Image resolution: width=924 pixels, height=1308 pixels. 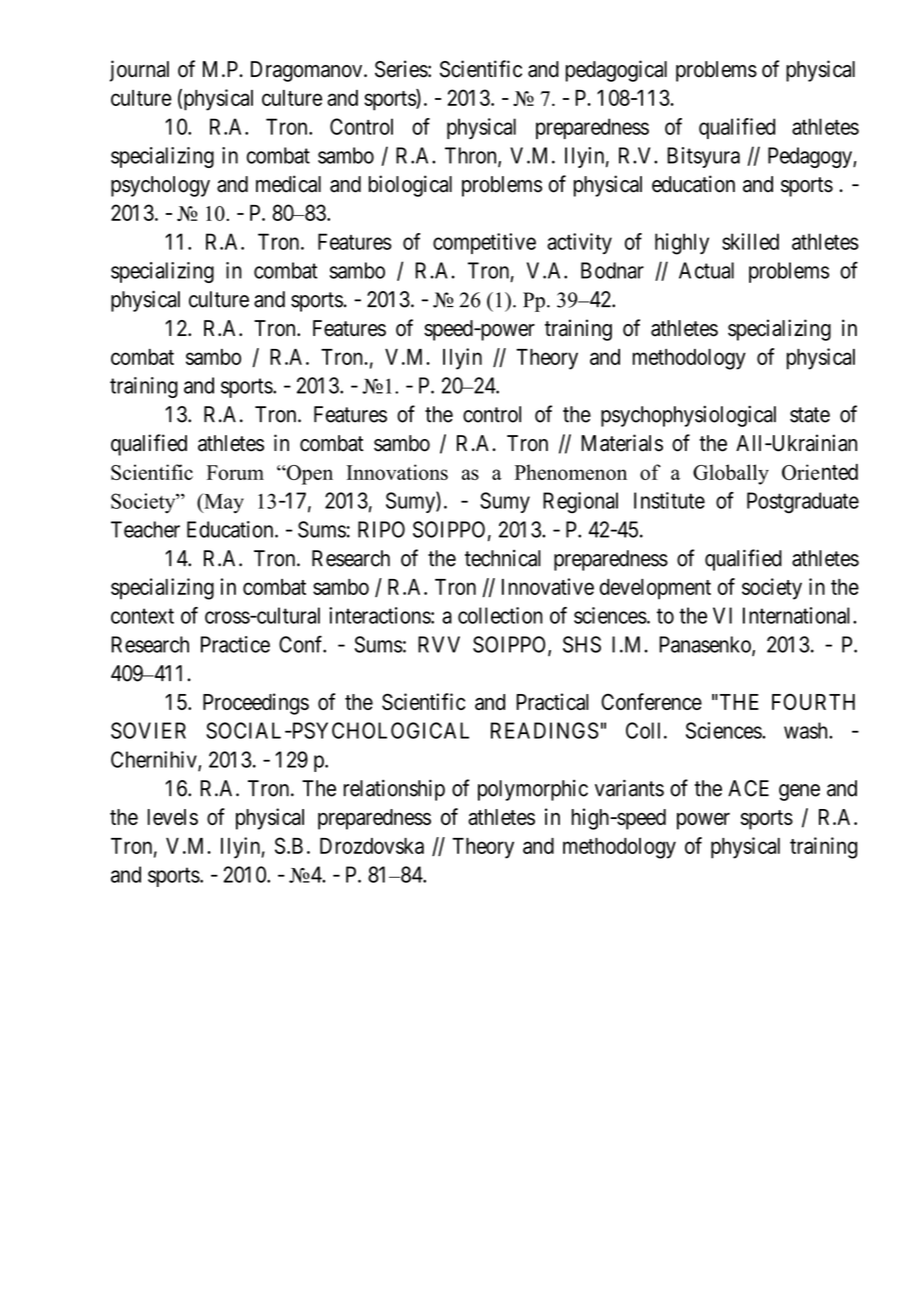 I want to click on levels, so click(x=173, y=817).
